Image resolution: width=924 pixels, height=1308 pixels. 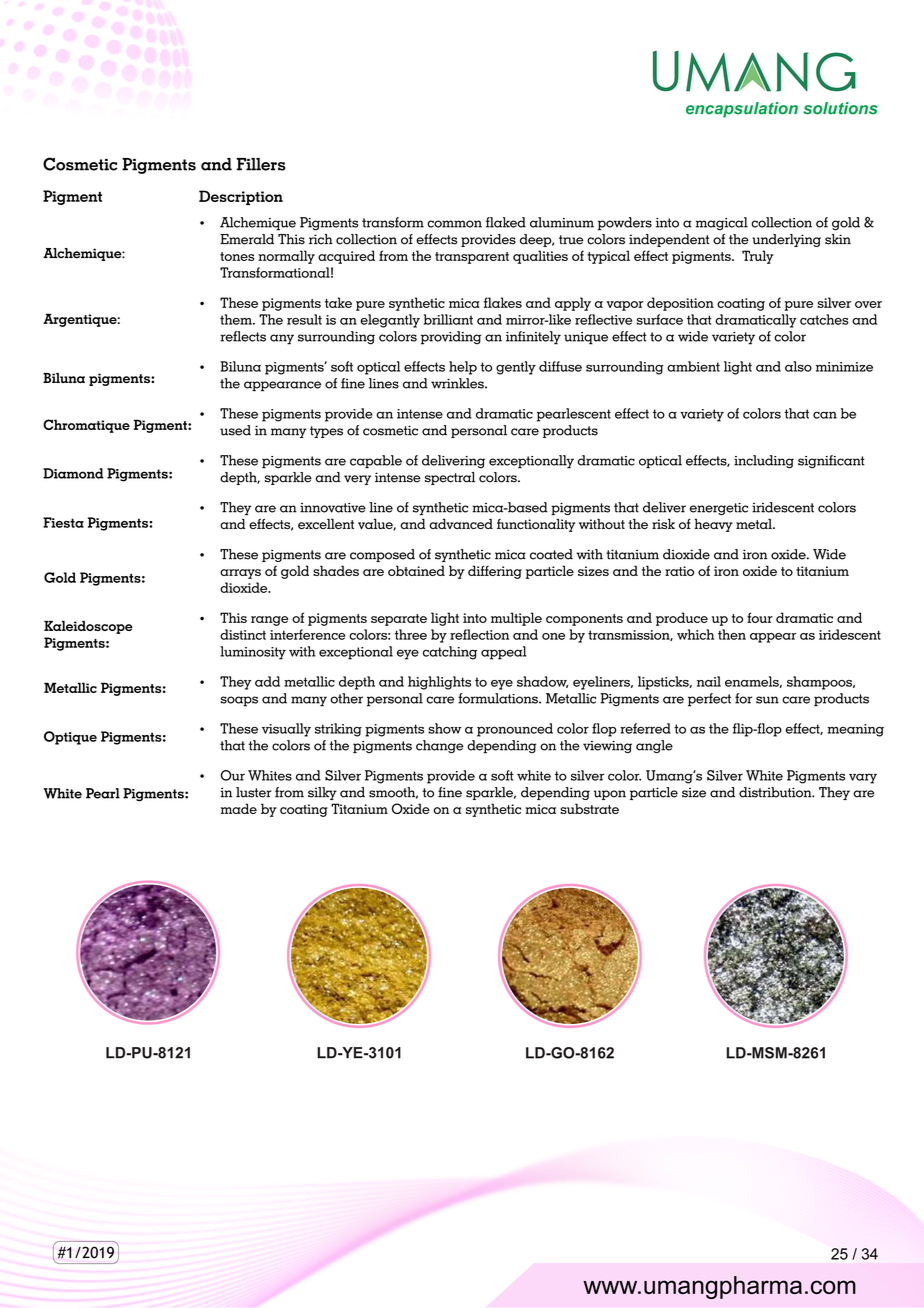 I want to click on Description, so click(x=241, y=197).
